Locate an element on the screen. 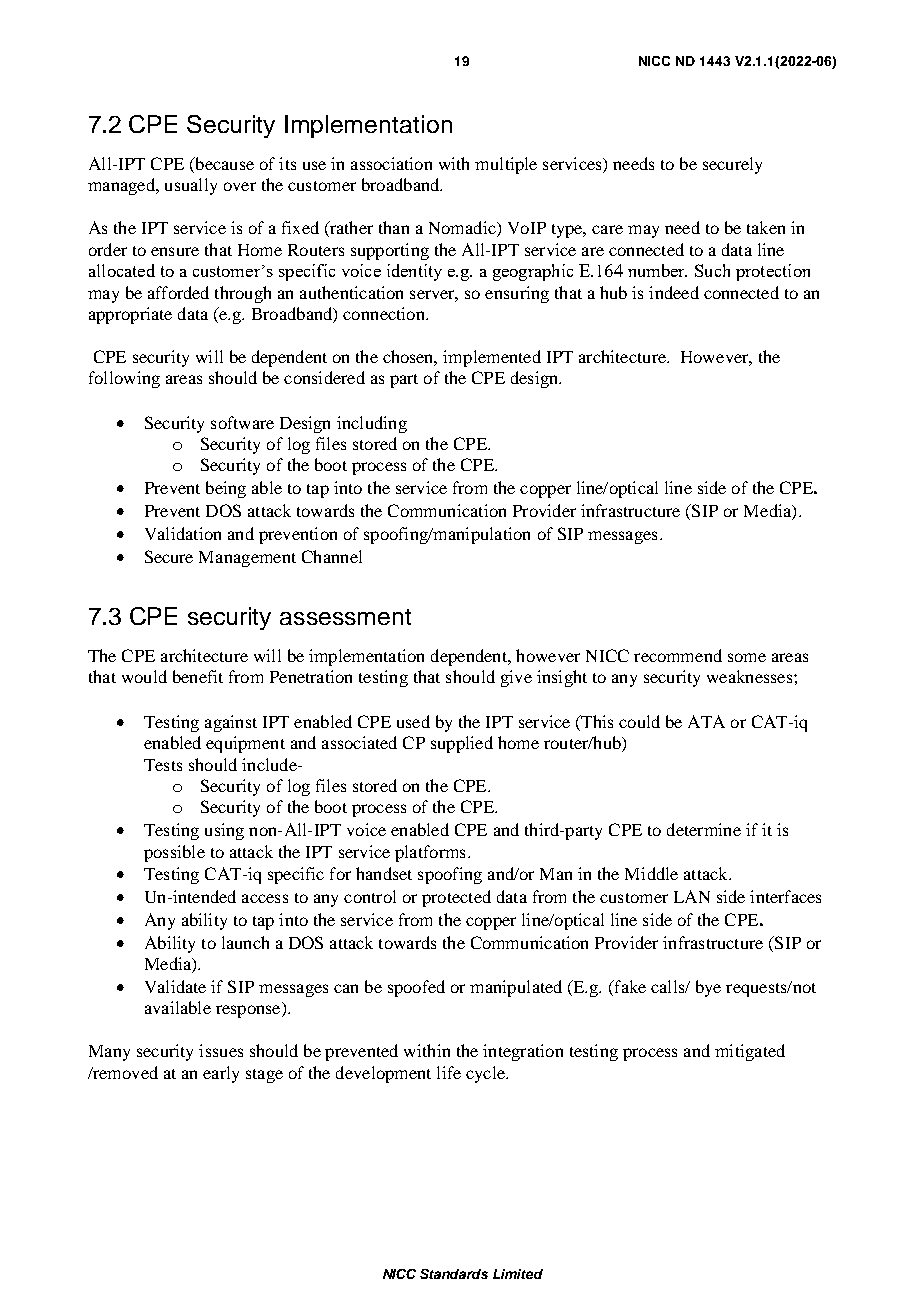 The width and height of the screenshot is (924, 1308). used is located at coordinates (413, 721).
